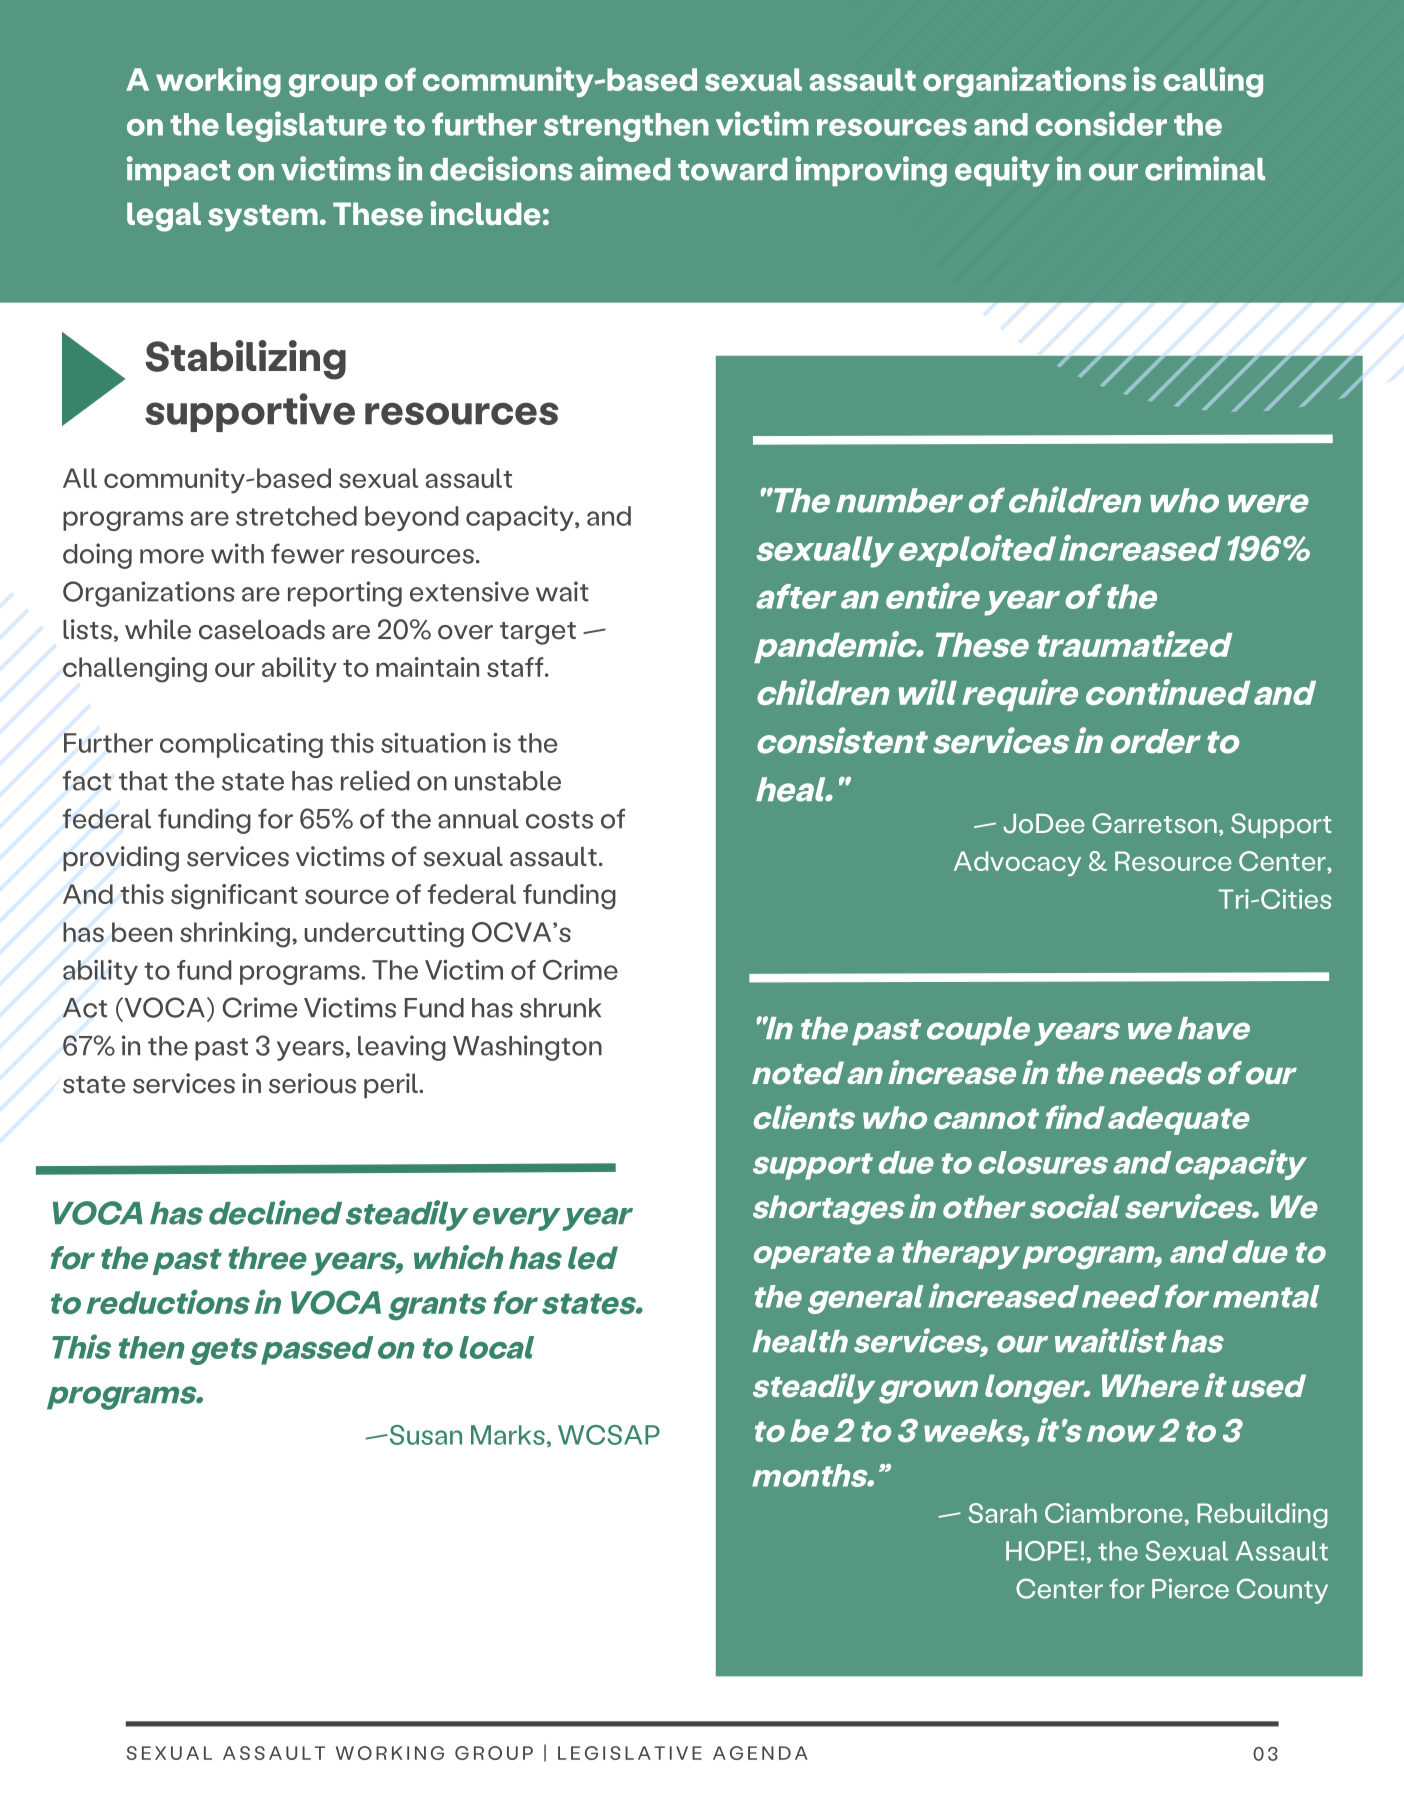  Describe the element at coordinates (1205, 168) in the screenshot. I see `criminal` at that location.
